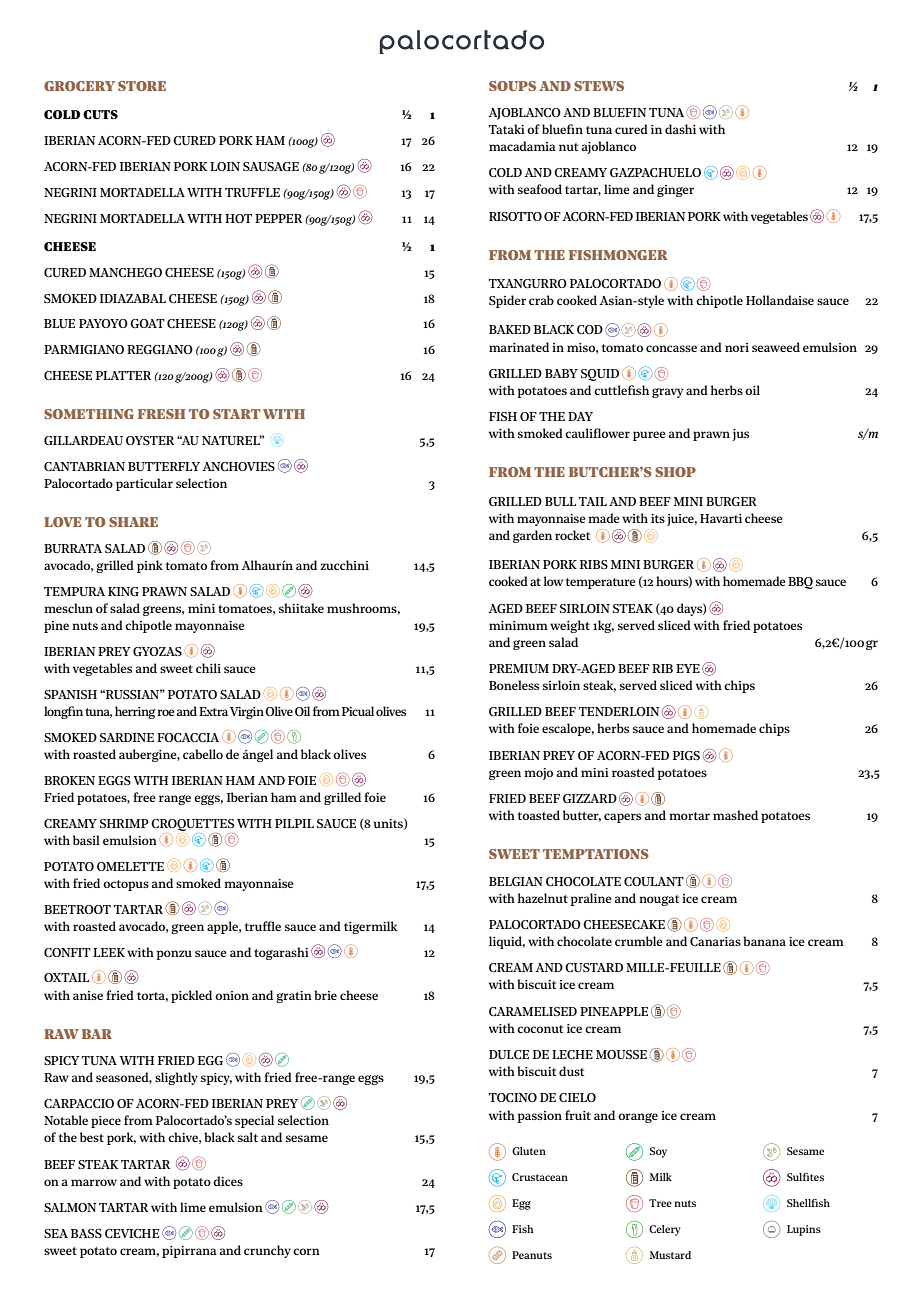 The image size is (924, 1308). What do you see at coordinates (142, 86) in the page?
I see `STORE` at bounding box center [142, 86].
